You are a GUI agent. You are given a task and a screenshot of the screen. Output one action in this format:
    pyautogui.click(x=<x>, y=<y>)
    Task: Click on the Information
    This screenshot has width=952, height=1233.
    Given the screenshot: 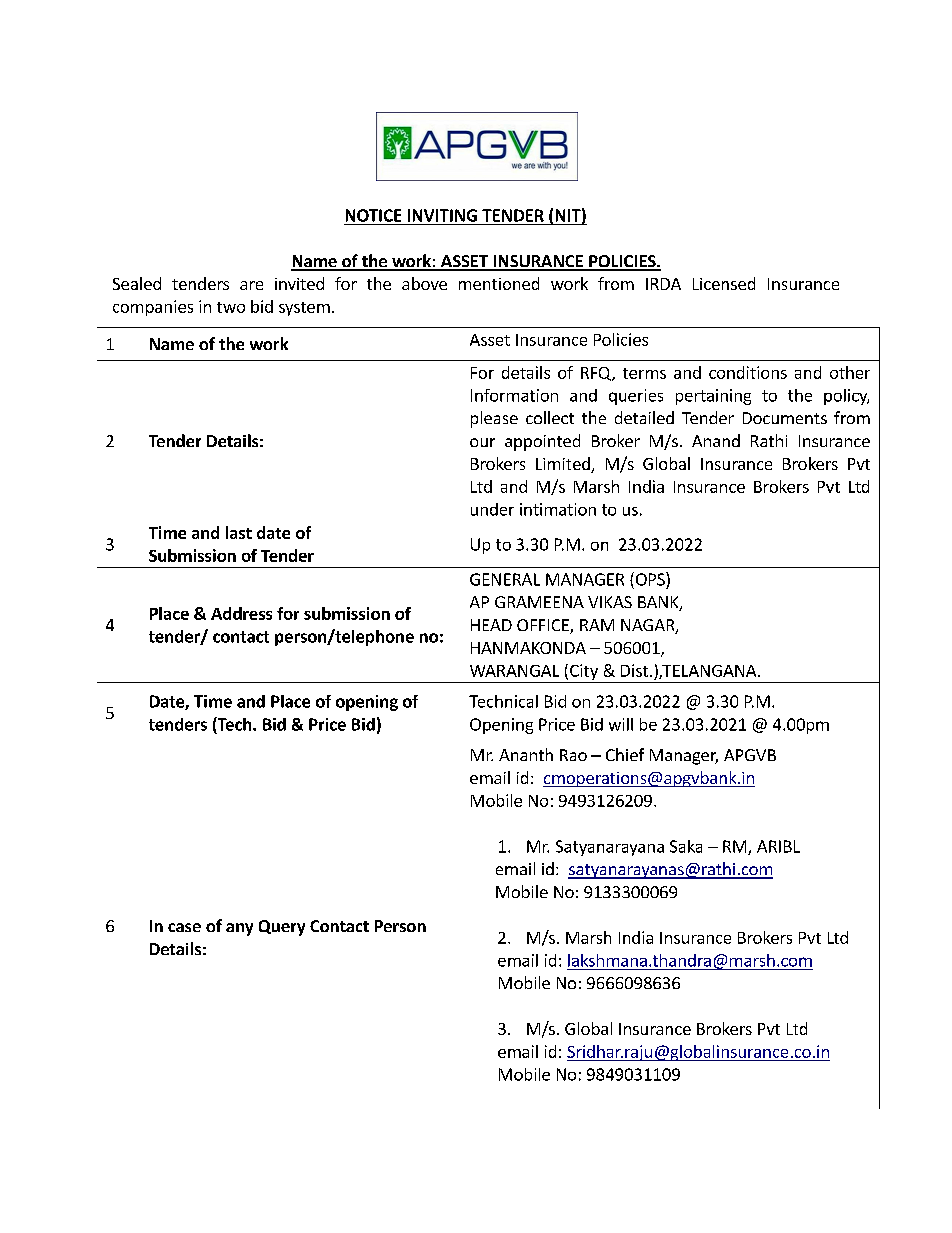 What is the action you would take?
    pyautogui.click(x=514, y=395)
